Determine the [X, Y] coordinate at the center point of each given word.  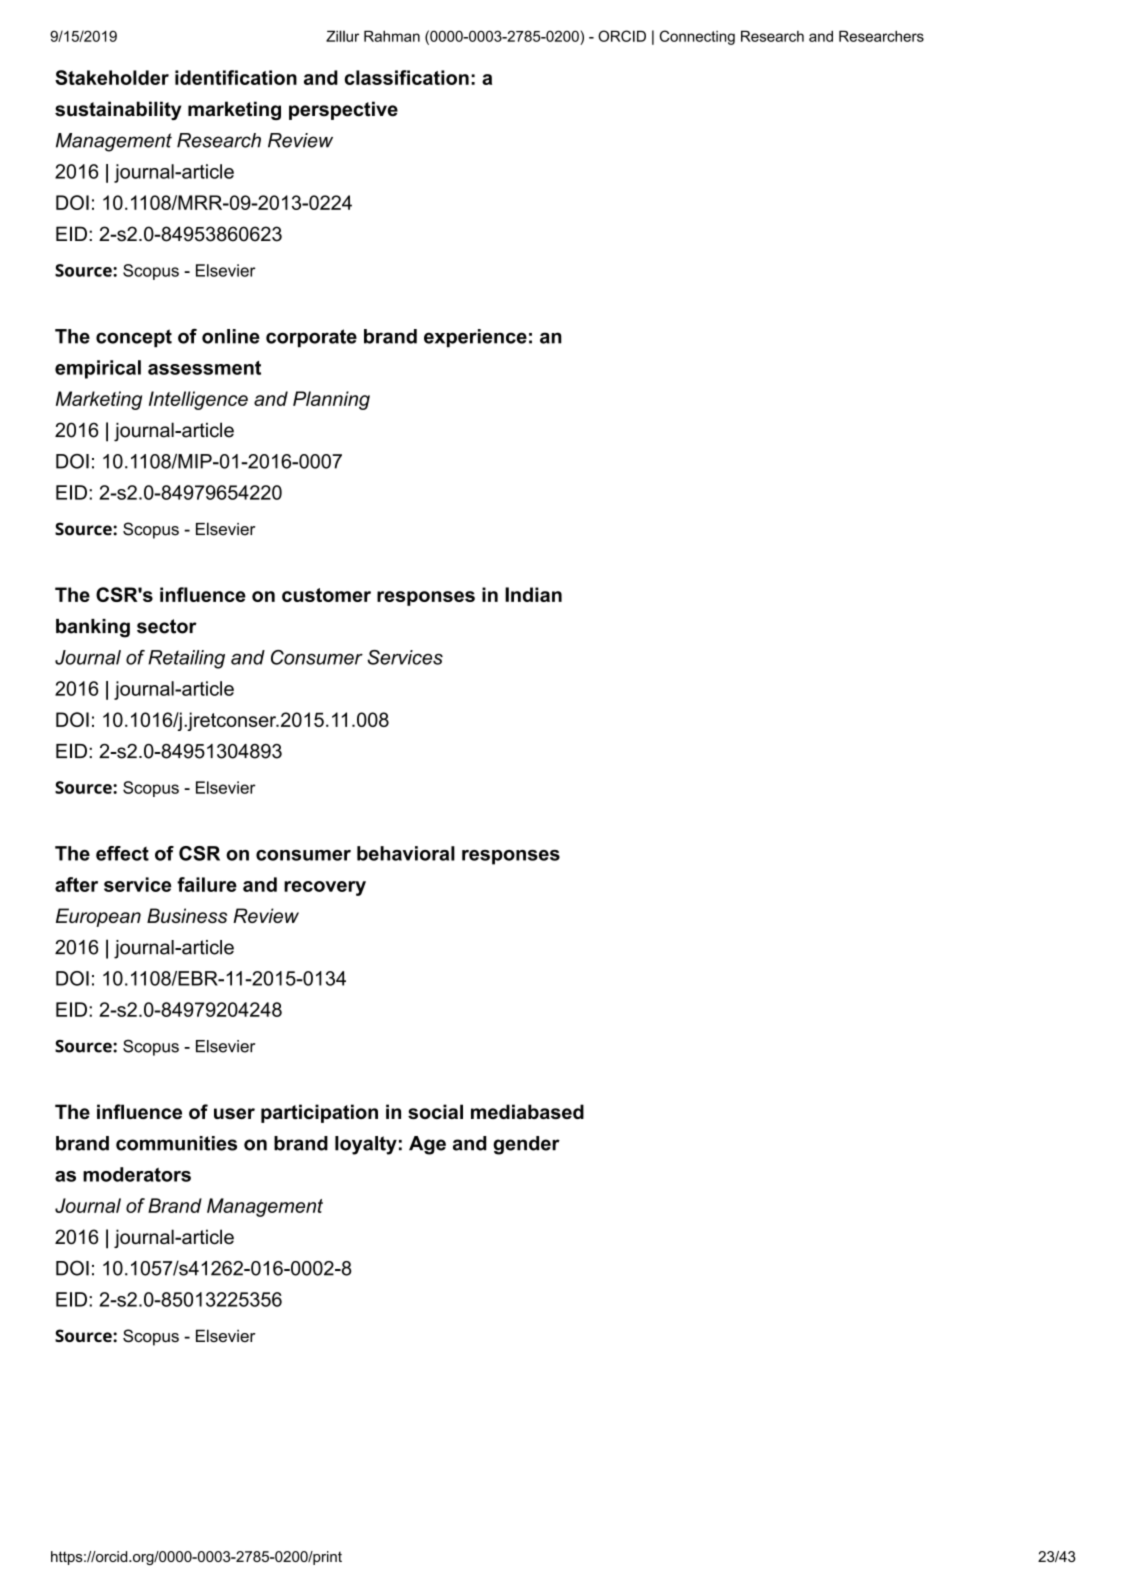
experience [475, 338]
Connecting [697, 37]
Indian [533, 594]
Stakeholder [112, 77]
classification [406, 77]
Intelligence [198, 400]
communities [176, 1143]
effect [122, 853]
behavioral [406, 853]
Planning [331, 400]
